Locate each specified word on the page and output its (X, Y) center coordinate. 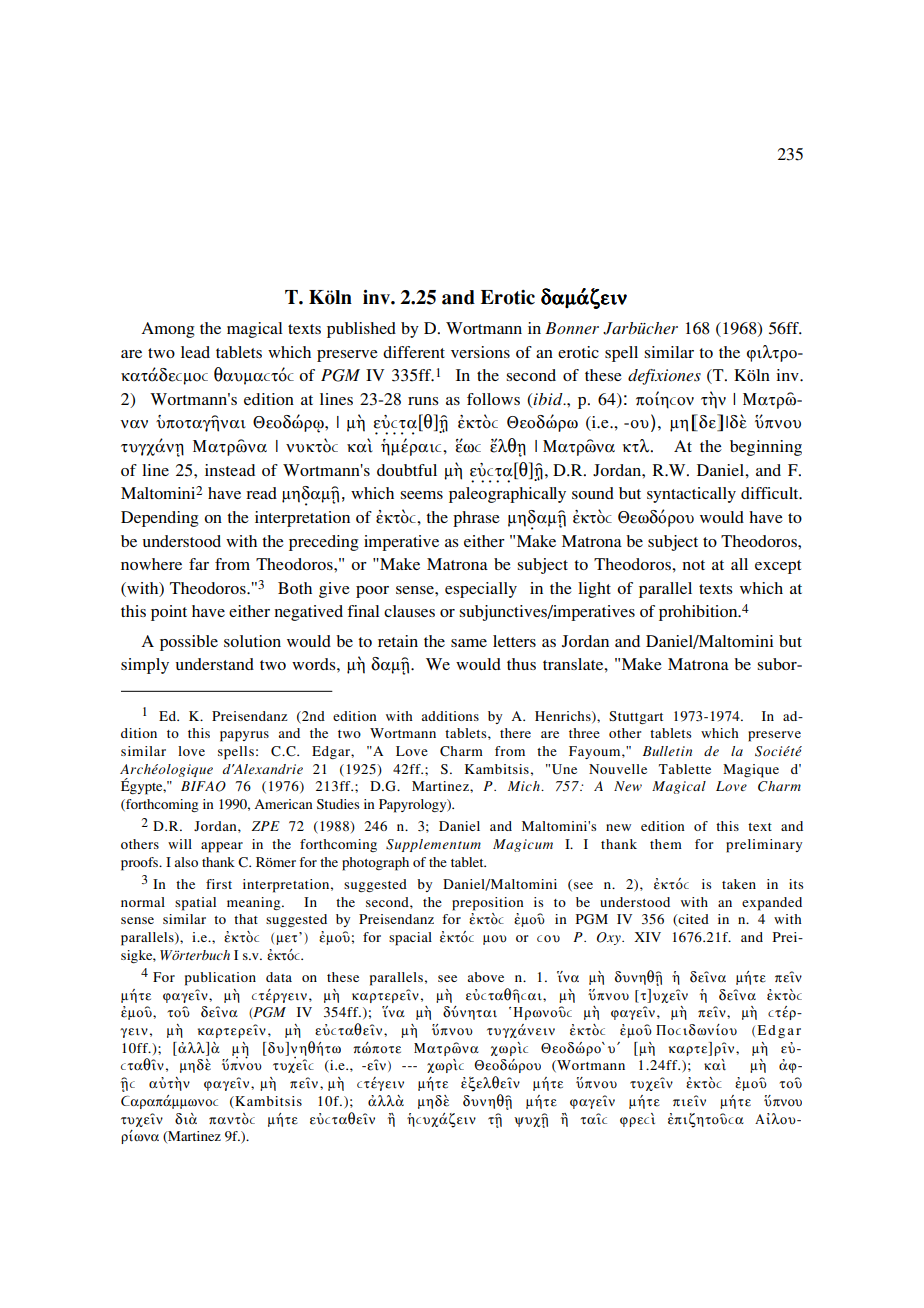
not (693, 565)
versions (480, 352)
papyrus (244, 736)
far (199, 564)
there (515, 733)
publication (220, 979)
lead (195, 352)
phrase (476, 519)
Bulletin (667, 751)
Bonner (572, 328)
